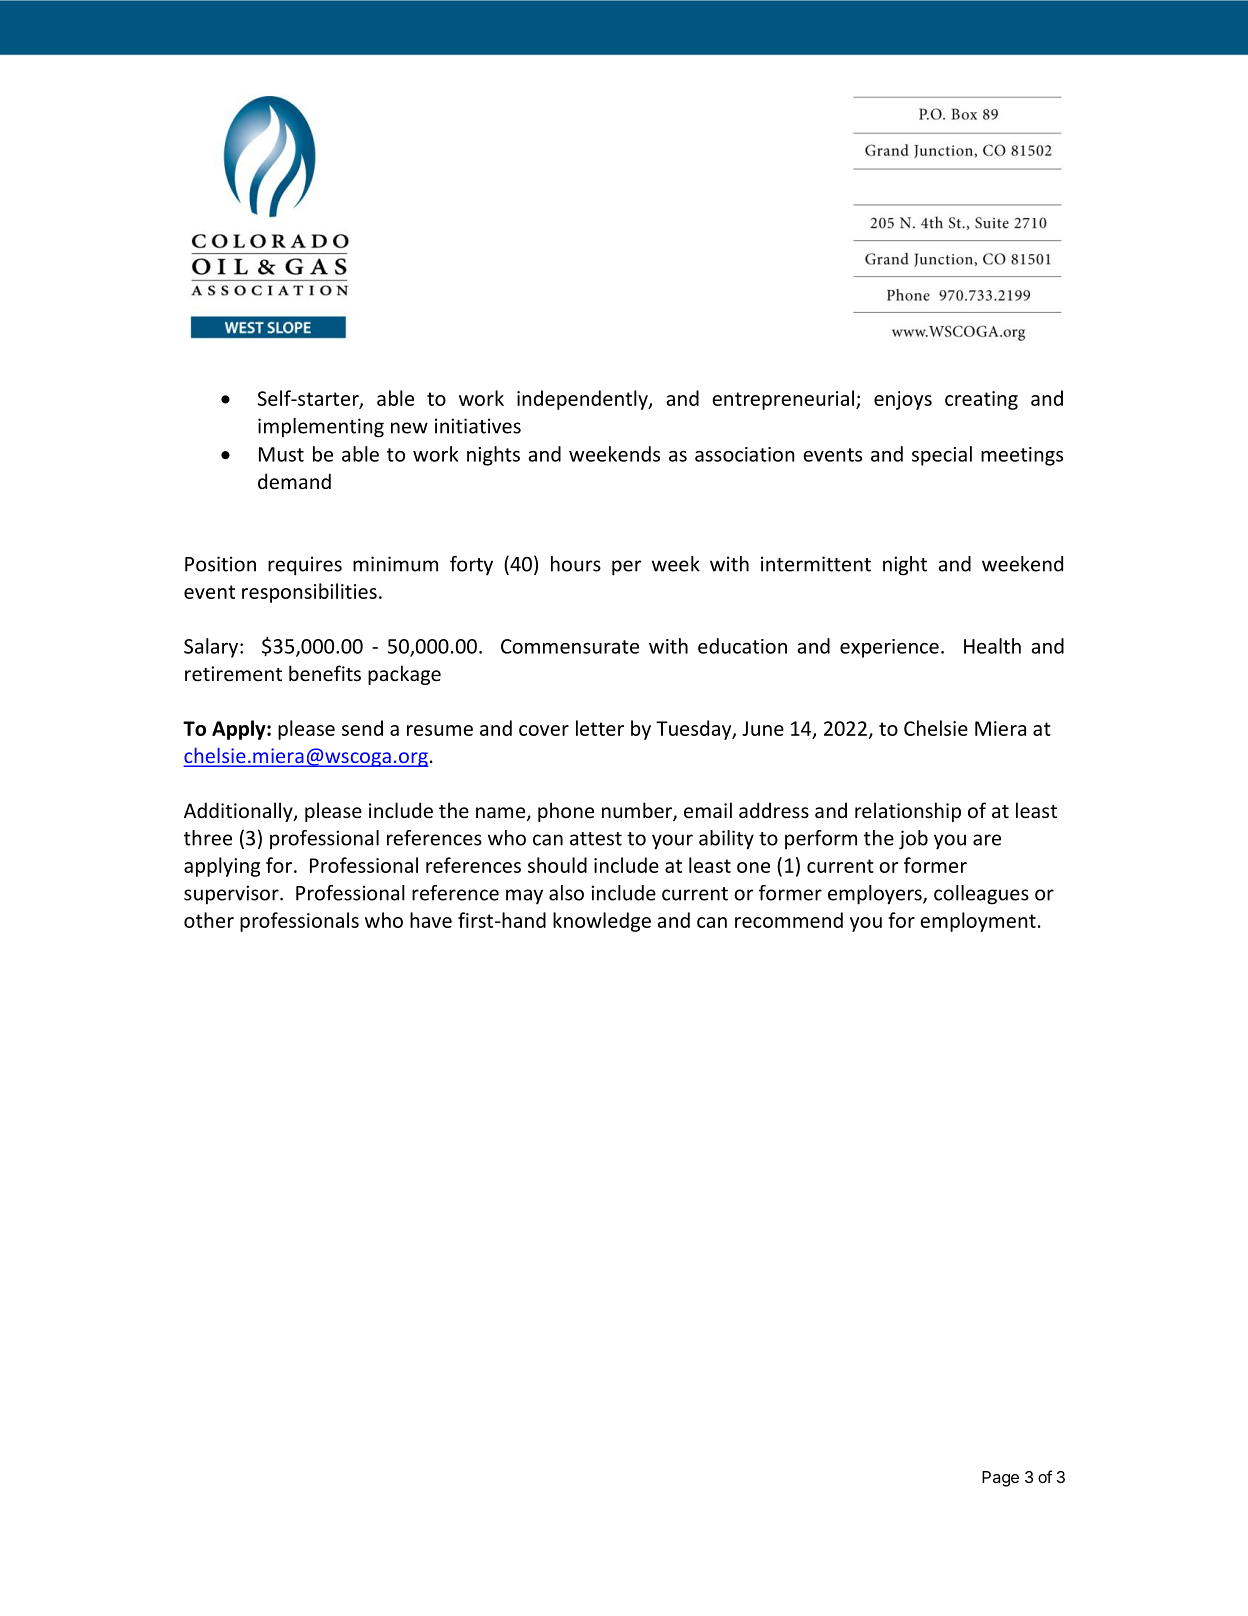 The width and height of the document is (1248, 1616). Describe the element at coordinates (942, 456) in the document. I see `special` at that location.
